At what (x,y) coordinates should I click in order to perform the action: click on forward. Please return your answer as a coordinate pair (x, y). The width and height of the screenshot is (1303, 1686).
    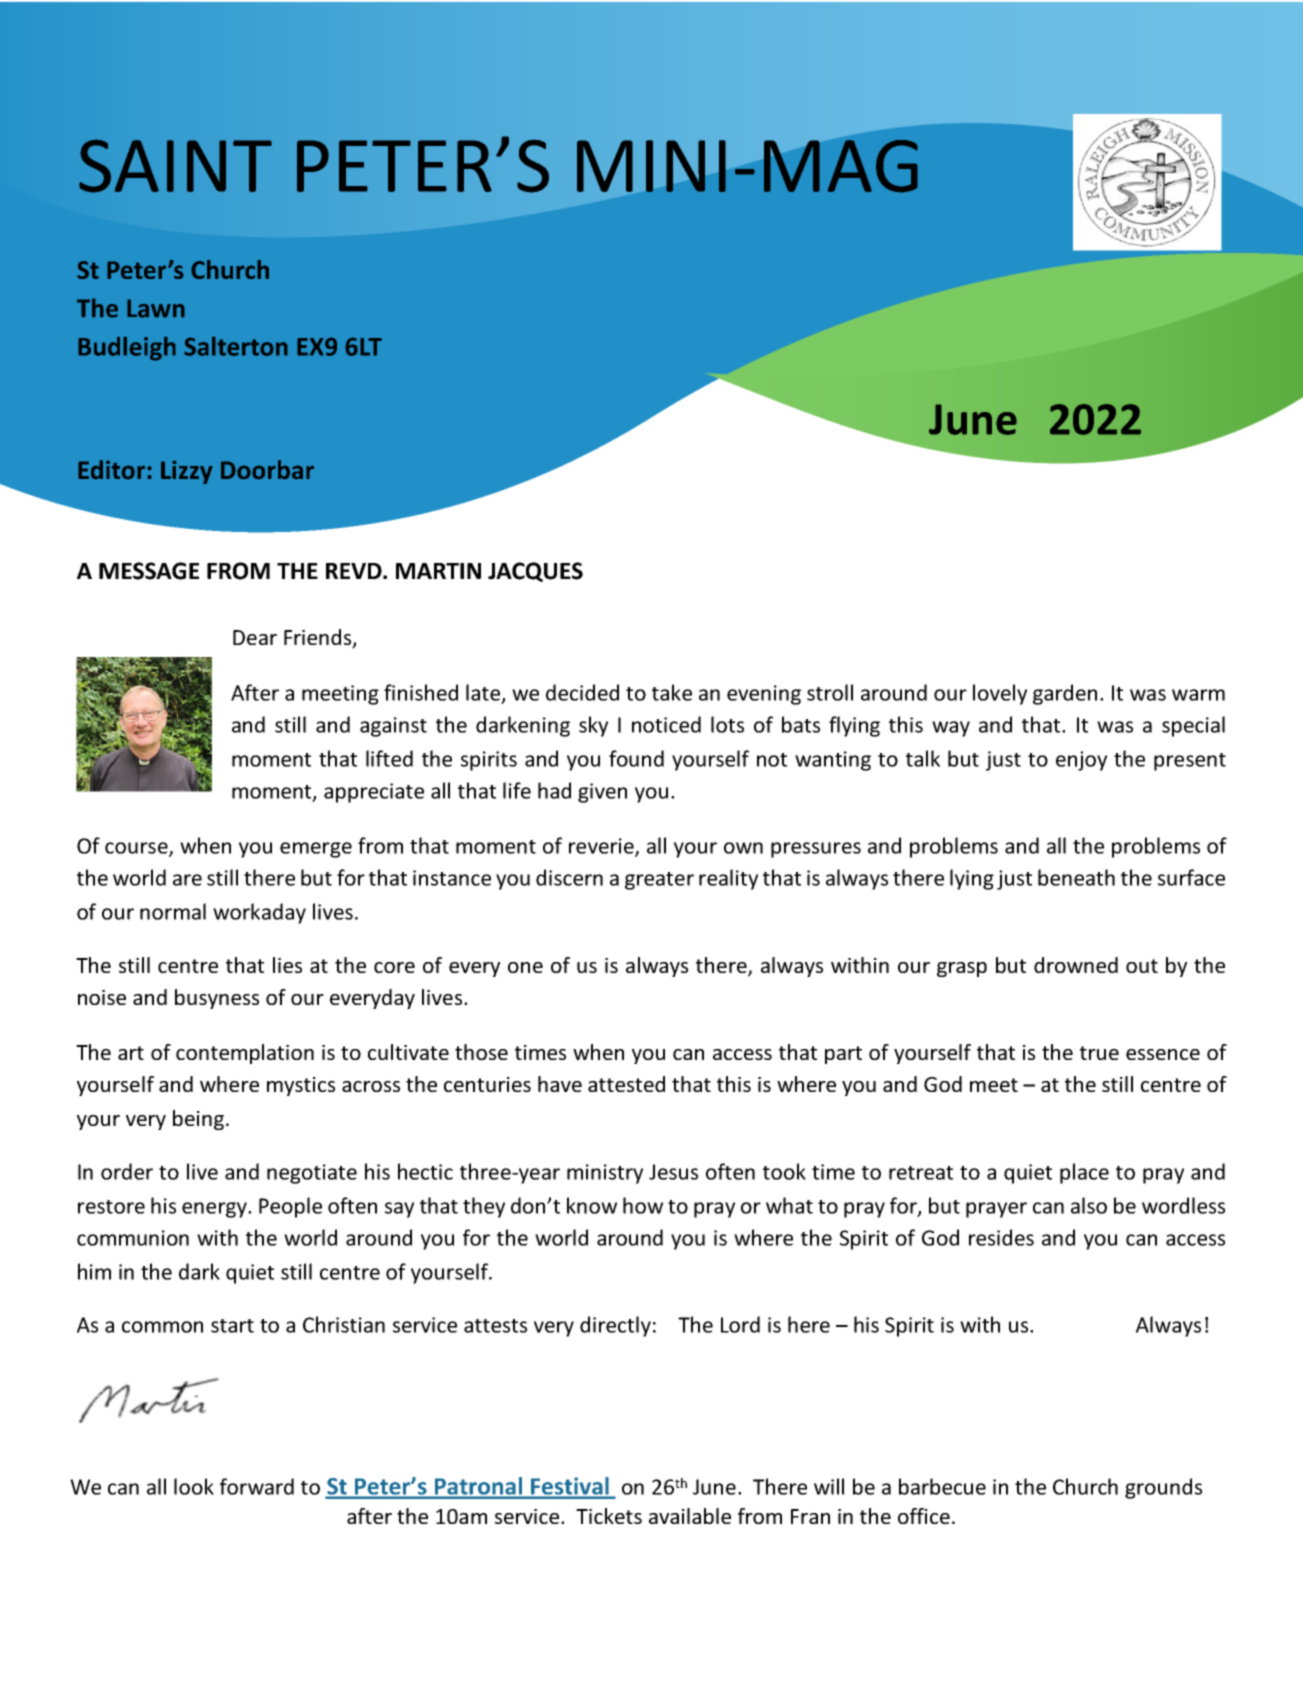
    Looking at the image, I should click on (257, 1486).
